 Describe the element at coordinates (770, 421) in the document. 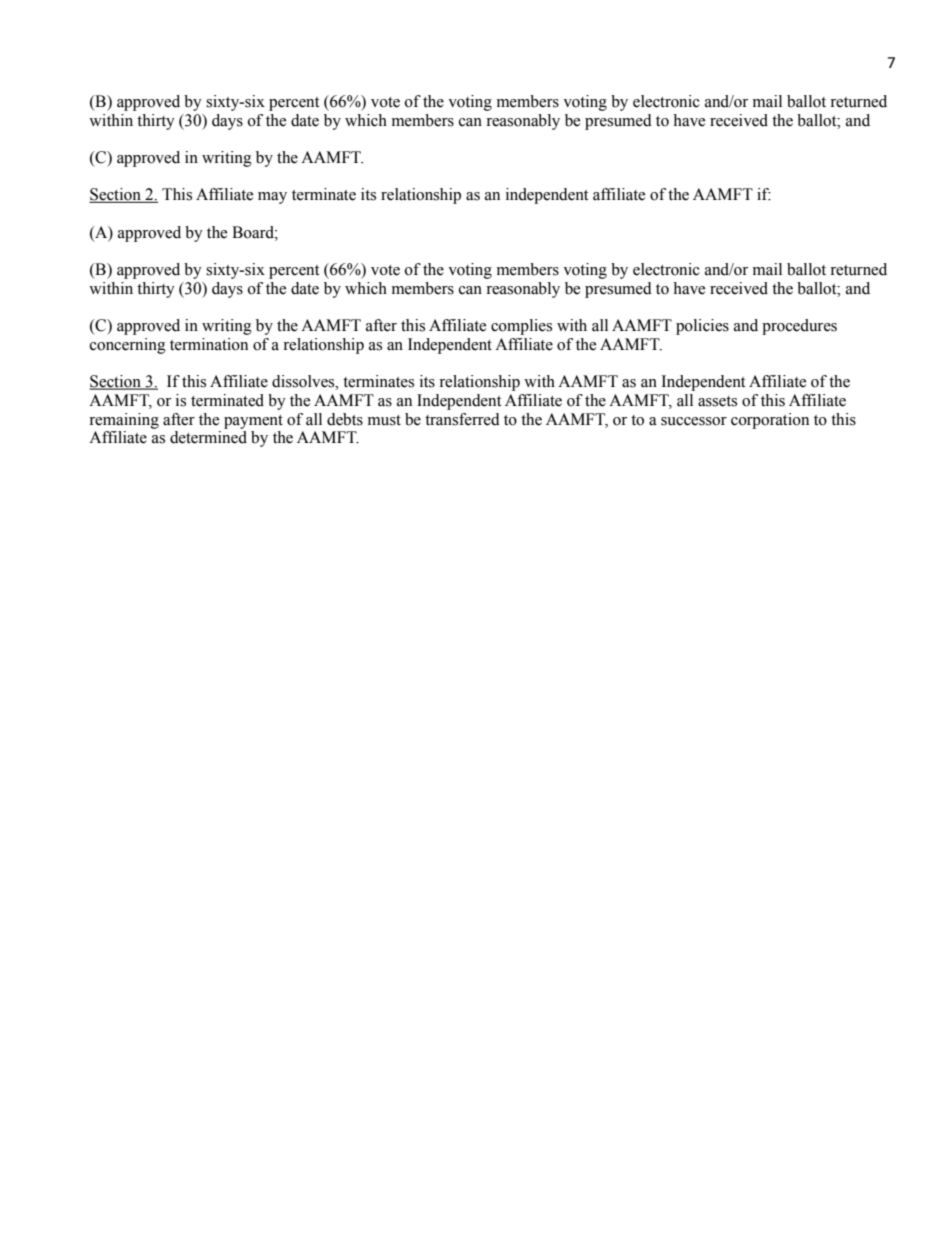

I see `corporation` at that location.
